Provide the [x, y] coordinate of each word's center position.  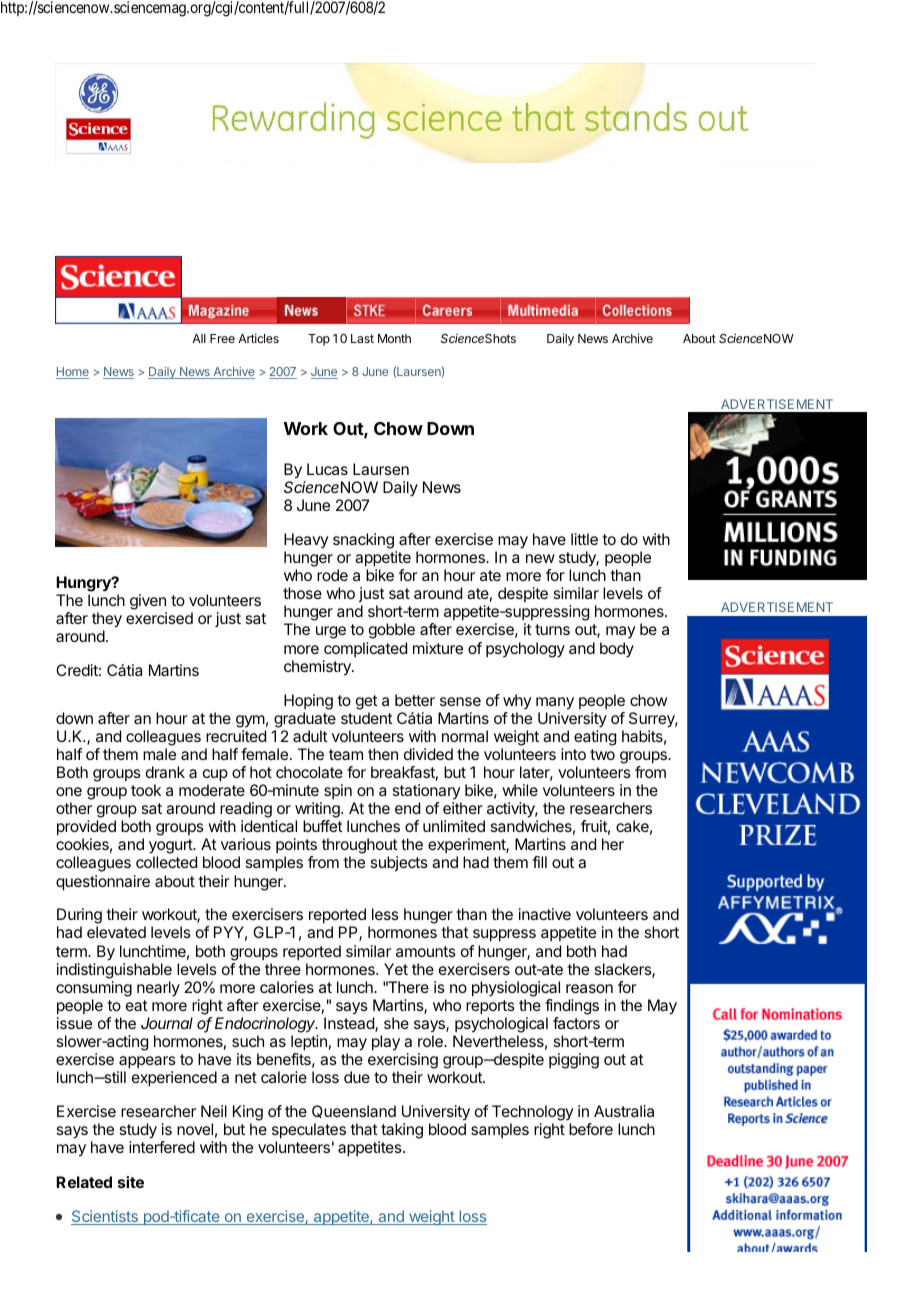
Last [362, 338]
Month [394, 338]
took [146, 790]
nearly [158, 989]
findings [572, 1007]
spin [338, 791]
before [591, 1129]
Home [72, 373]
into [573, 754]
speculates [309, 1132]
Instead [350, 1024]
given [148, 602]
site [131, 1182]
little [584, 539]
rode [332, 575]
